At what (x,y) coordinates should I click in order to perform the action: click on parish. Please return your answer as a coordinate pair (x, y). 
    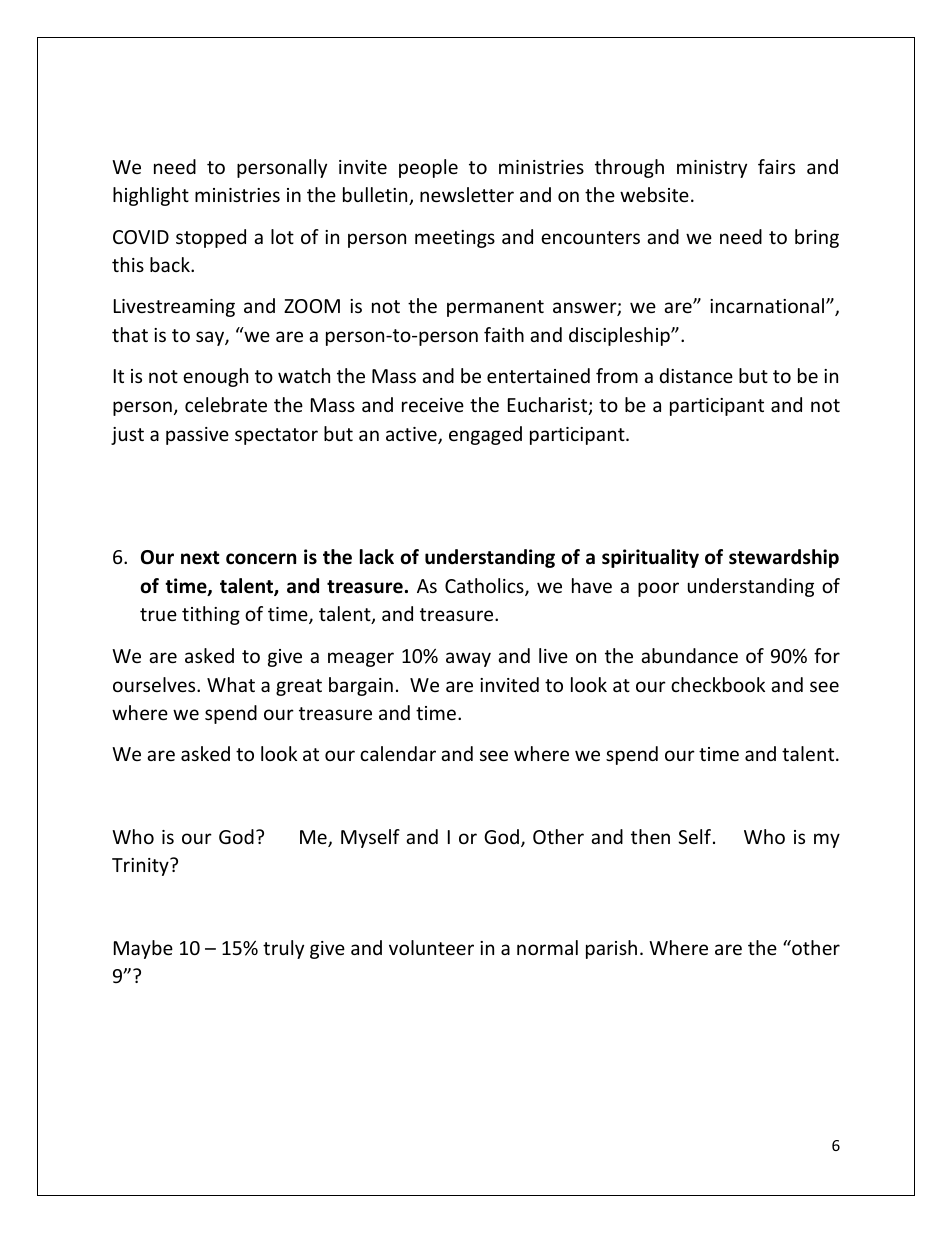
    Looking at the image, I should click on (611, 949).
